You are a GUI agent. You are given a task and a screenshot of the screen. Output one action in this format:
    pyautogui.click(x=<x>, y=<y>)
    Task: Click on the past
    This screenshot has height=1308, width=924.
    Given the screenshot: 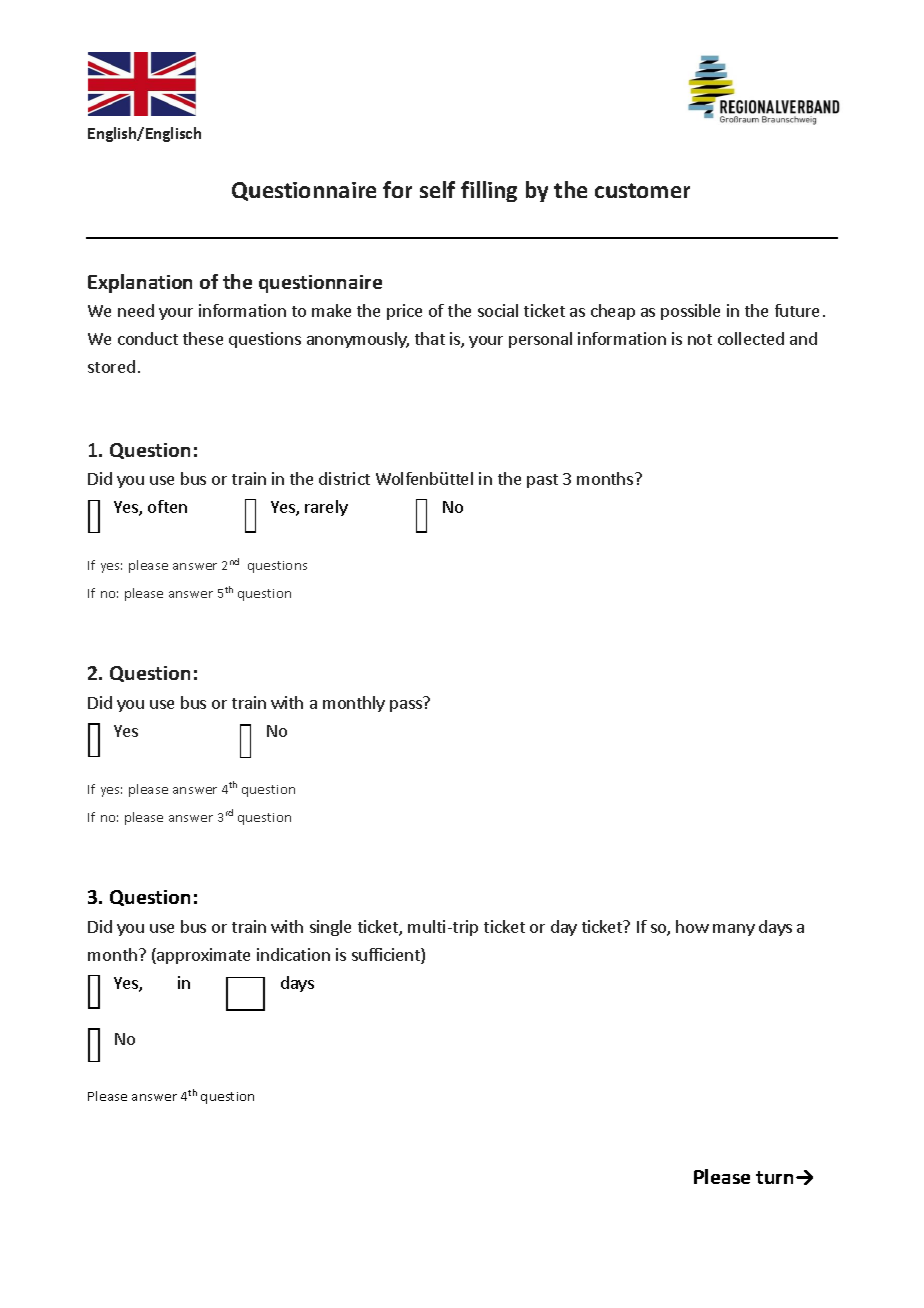 What is the action you would take?
    pyautogui.click(x=542, y=481)
